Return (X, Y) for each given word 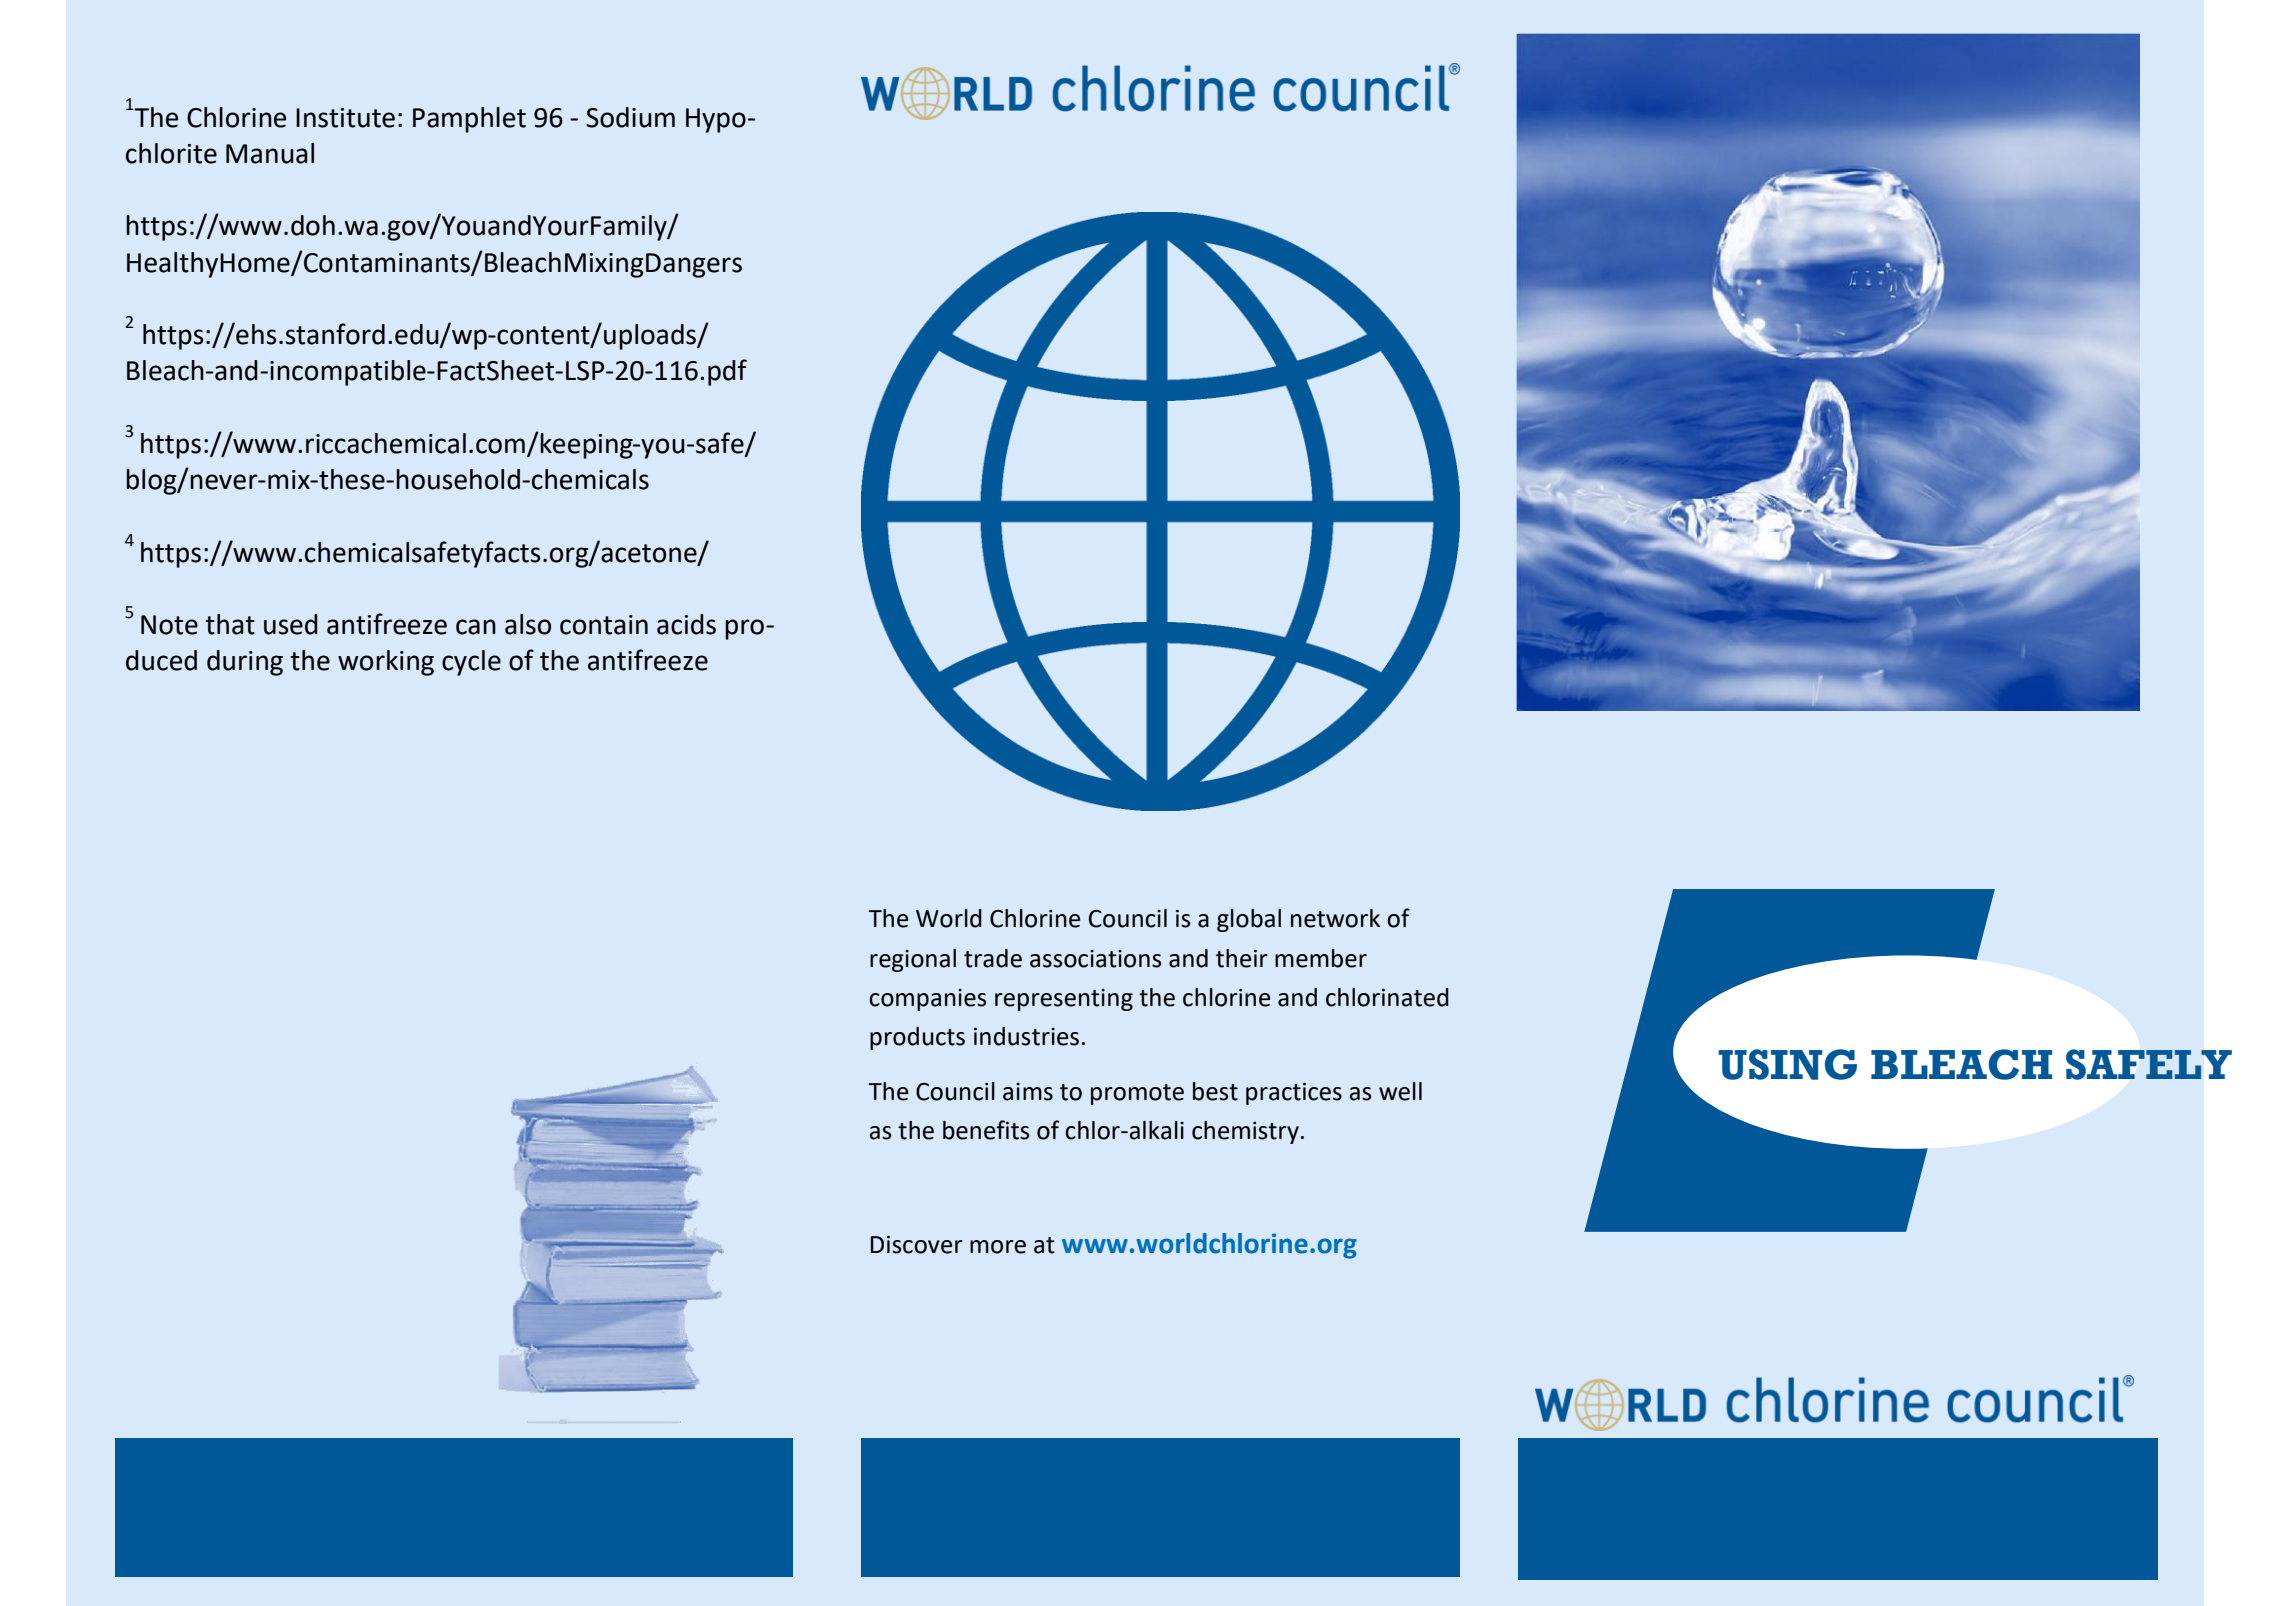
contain (604, 625)
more (998, 1247)
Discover (916, 1244)
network (1335, 918)
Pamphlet (469, 120)
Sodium (630, 117)
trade (993, 958)
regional (913, 960)
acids (686, 624)
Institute (345, 118)
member (1321, 958)
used (291, 624)
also (528, 624)
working (386, 663)
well (1400, 1091)
